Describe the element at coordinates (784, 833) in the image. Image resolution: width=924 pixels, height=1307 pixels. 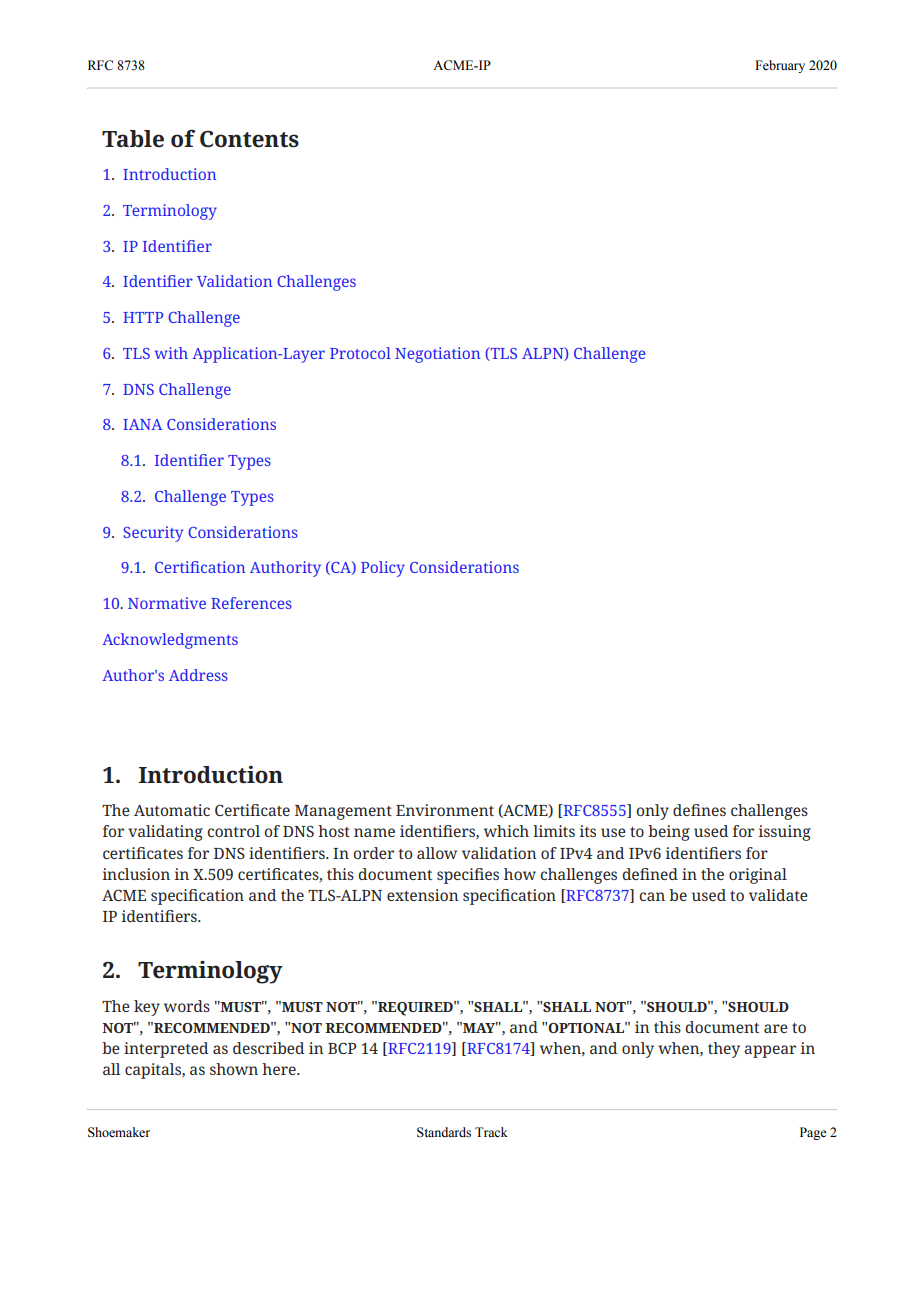
I see `issuing` at that location.
